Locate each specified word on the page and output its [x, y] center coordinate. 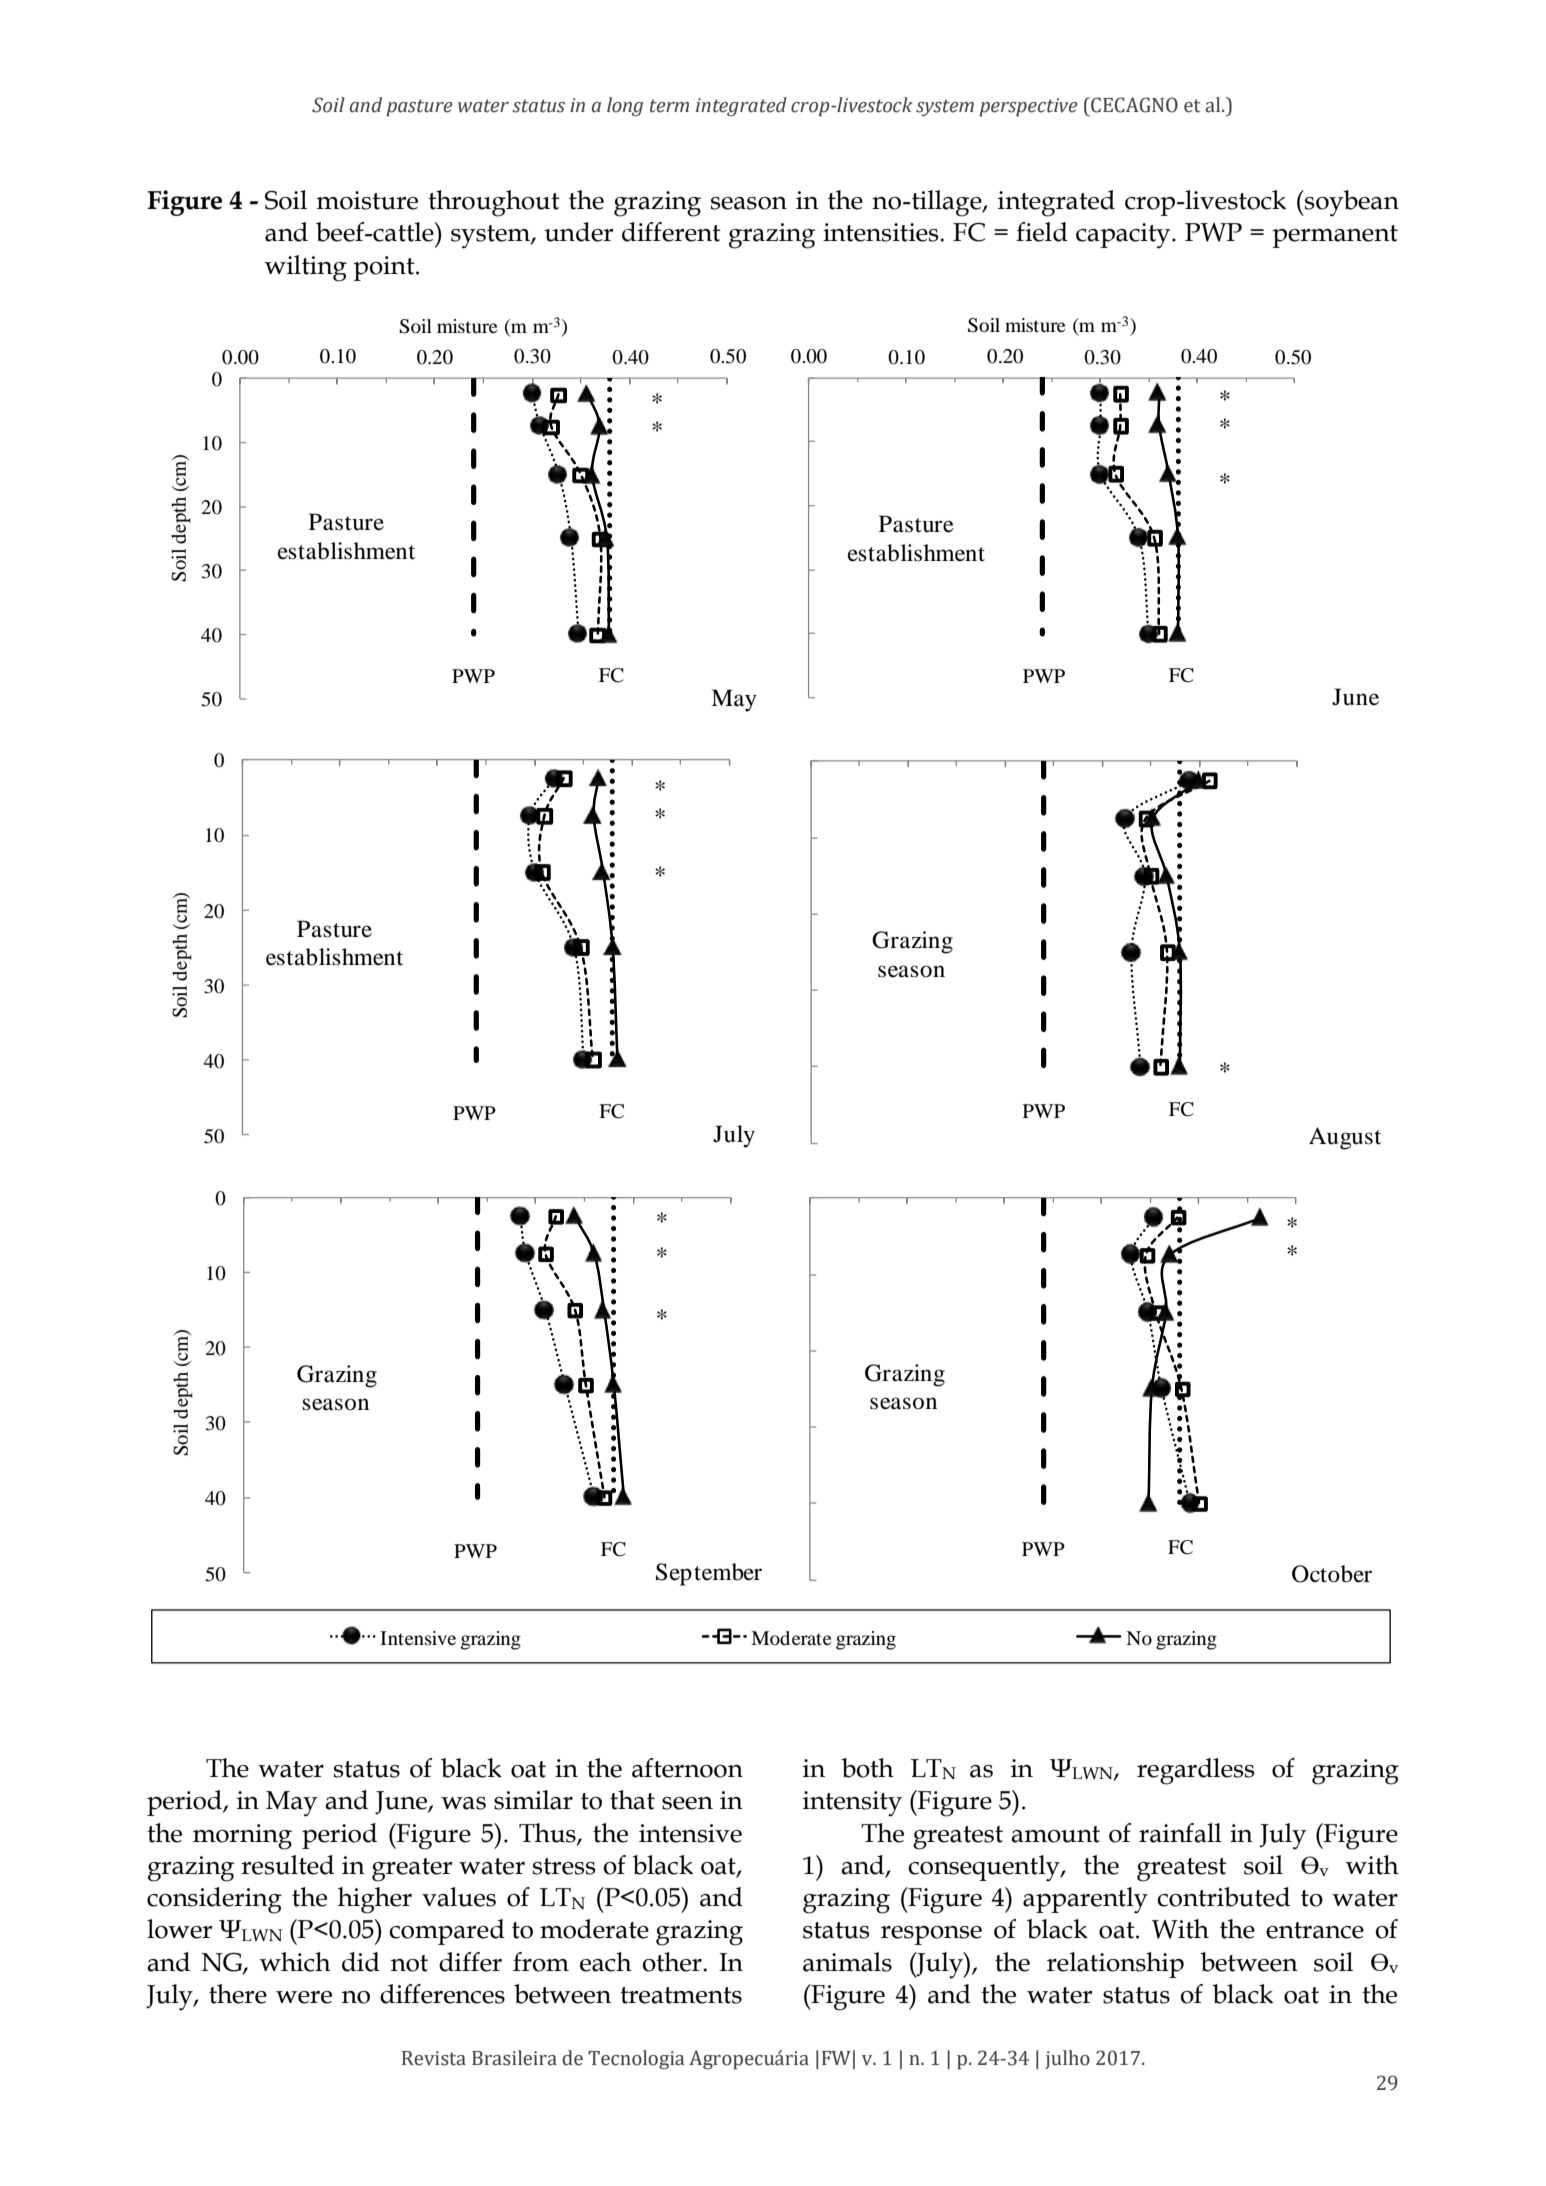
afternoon [687, 1768]
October [1332, 1574]
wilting [306, 268]
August [1345, 1138]
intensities [882, 232]
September [709, 1574]
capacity [1124, 236]
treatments [681, 1995]
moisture [367, 200]
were [304, 1997]
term [669, 106]
